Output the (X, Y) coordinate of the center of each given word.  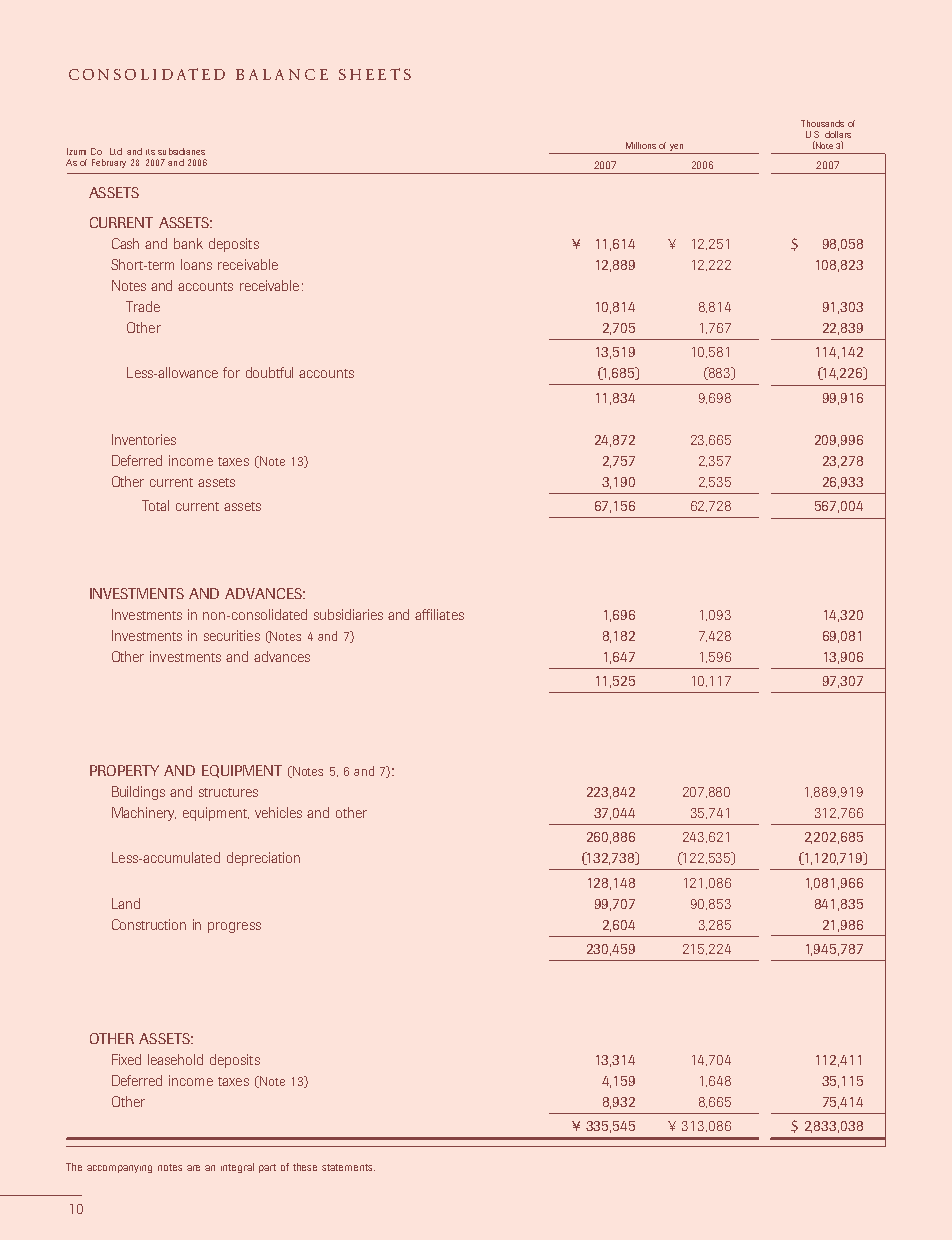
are (193, 1168)
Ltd (116, 151)
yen (676, 147)
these (305, 1167)
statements (348, 1167)
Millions (641, 145)
